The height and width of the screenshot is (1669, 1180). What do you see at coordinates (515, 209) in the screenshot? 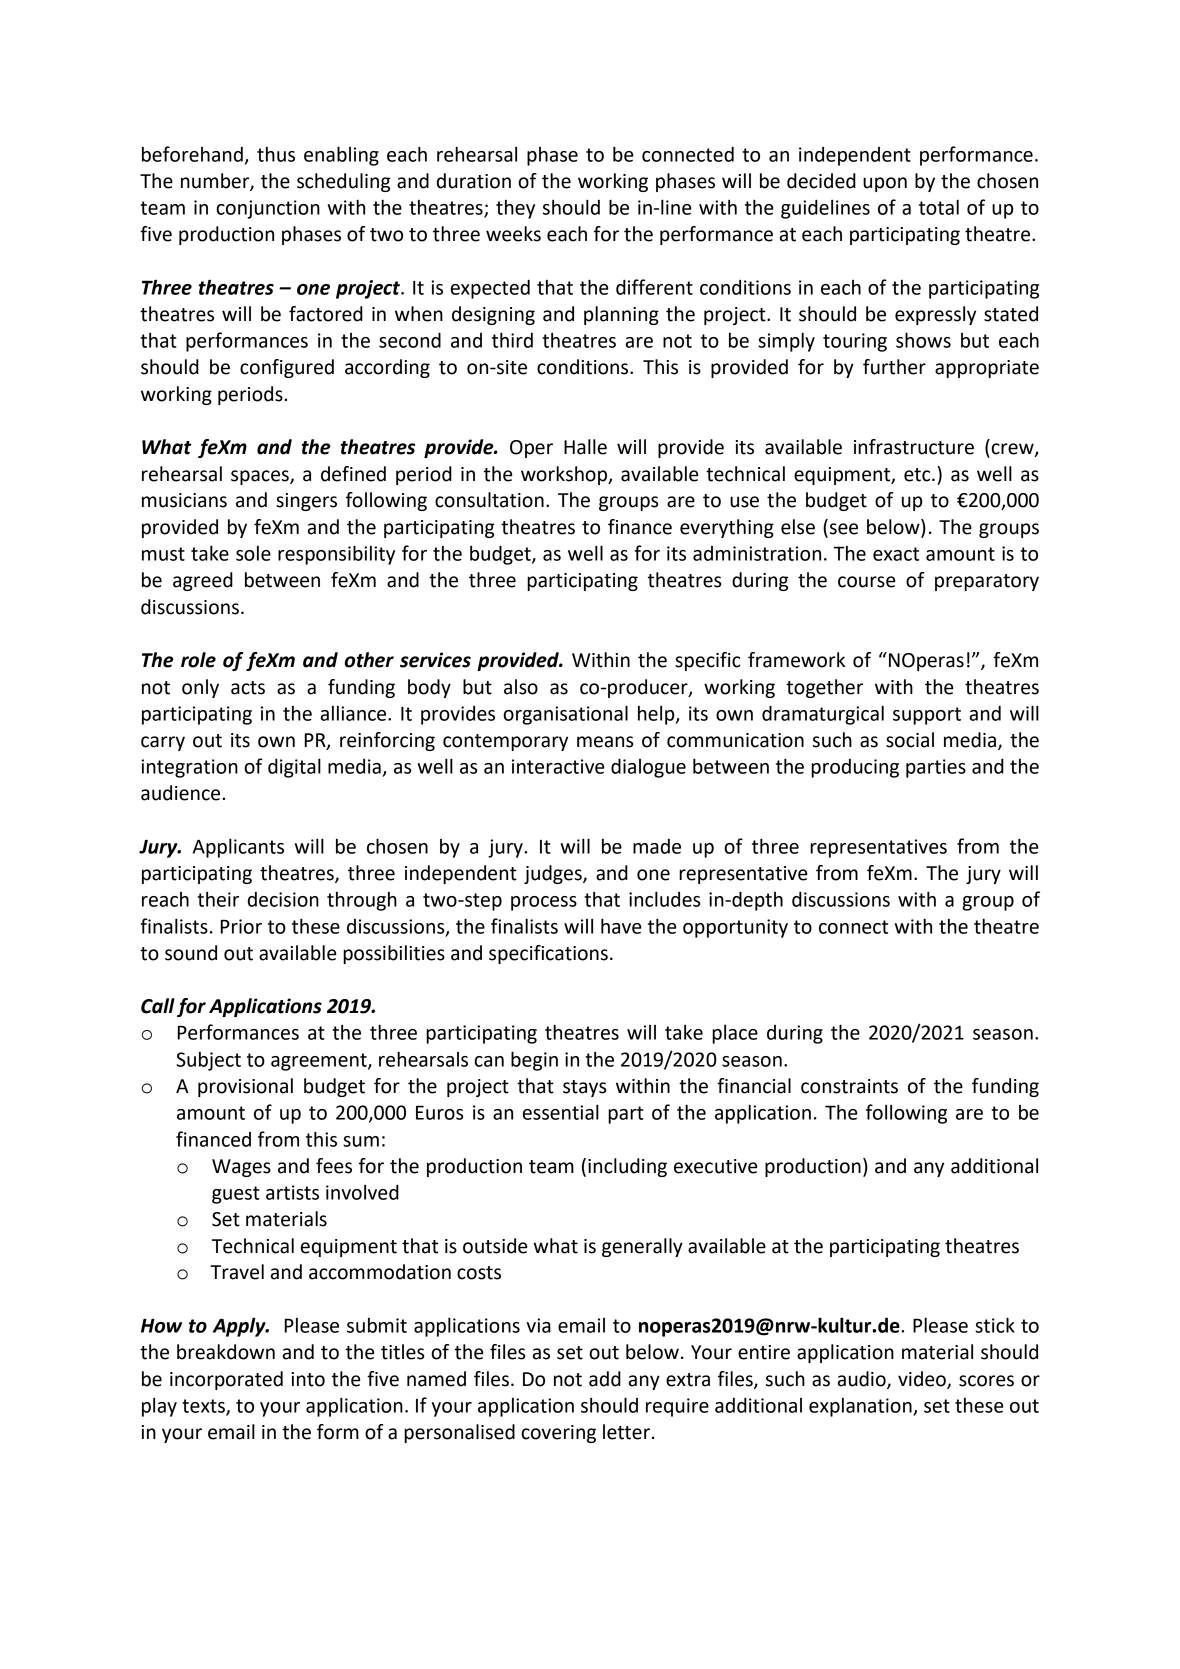
I see `they` at bounding box center [515, 209].
